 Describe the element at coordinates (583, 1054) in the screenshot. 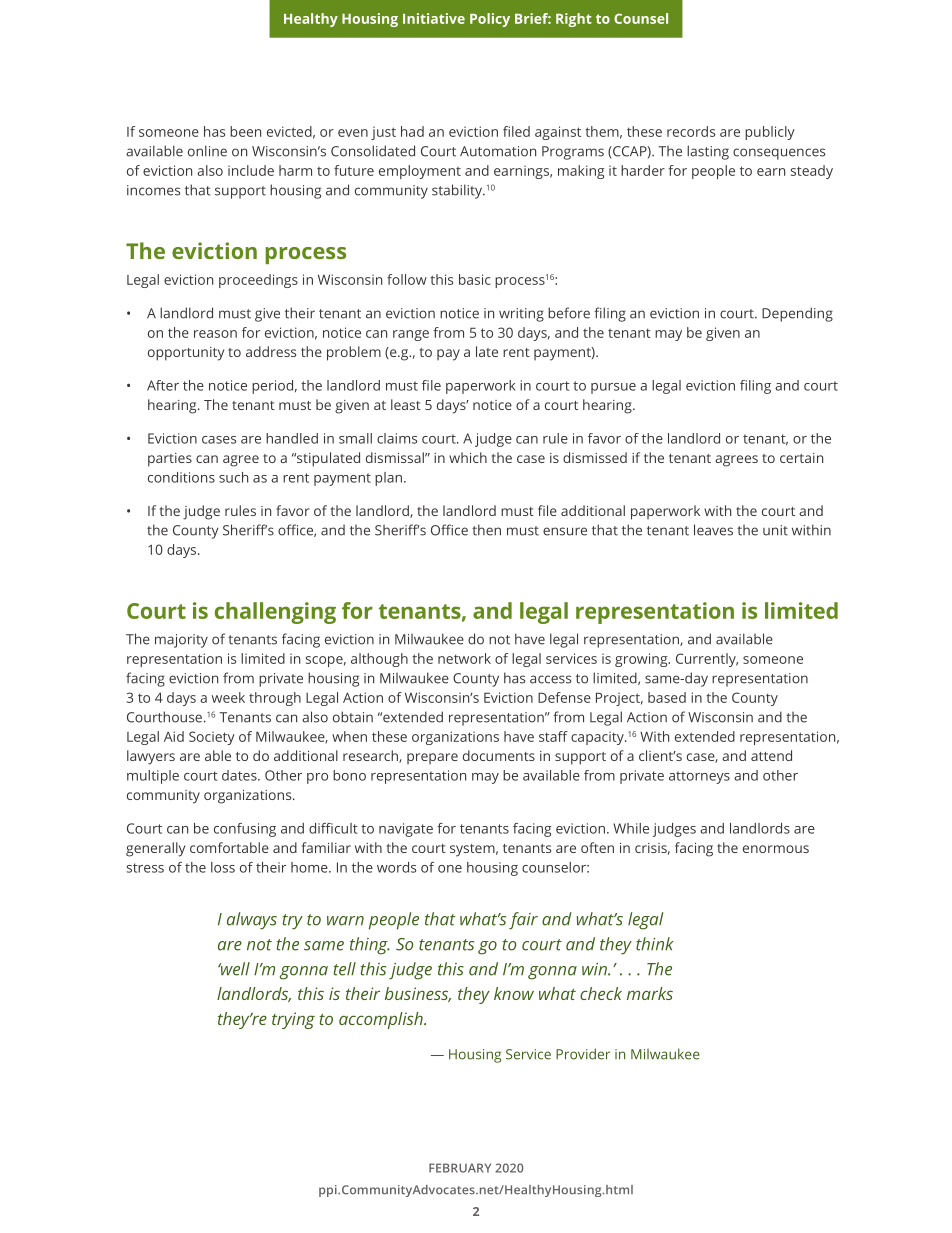

I see `Provider` at that location.
